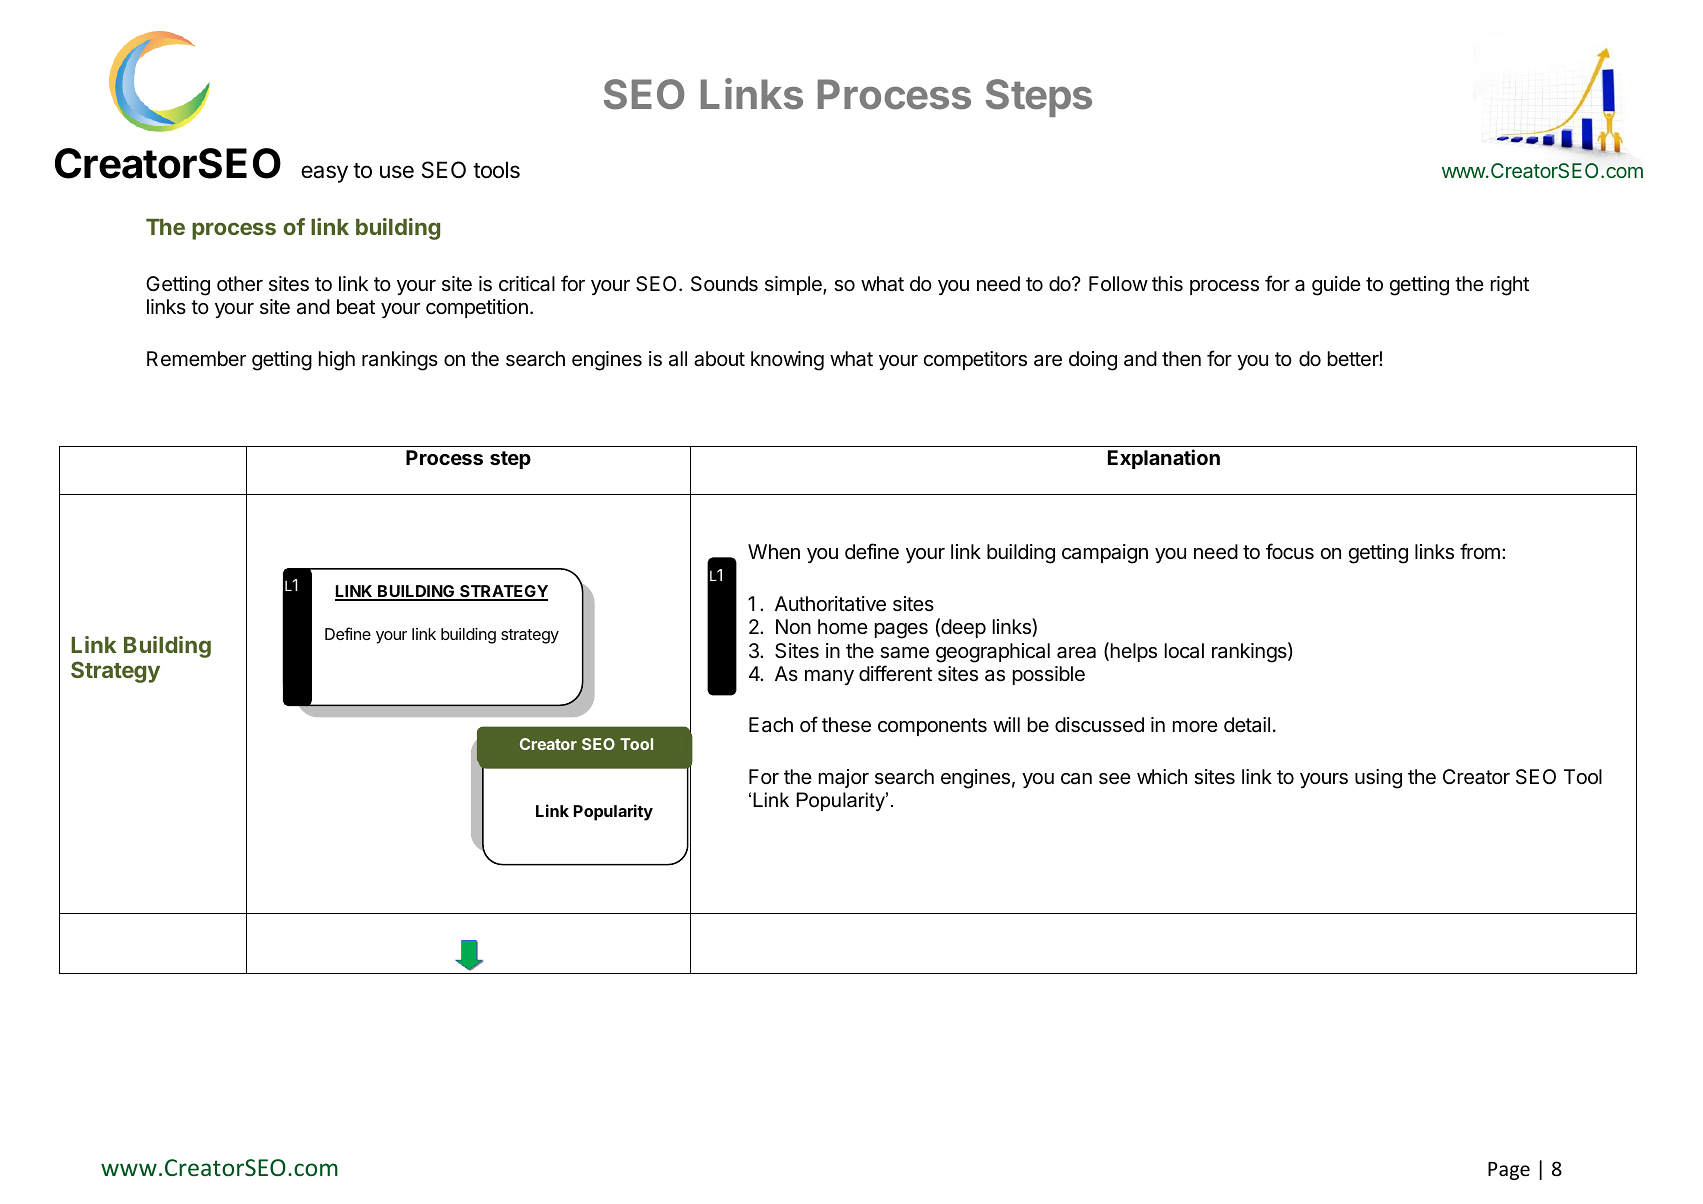 Image resolution: width=1703 pixels, height=1204 pixels. I want to click on Each, so click(771, 725).
